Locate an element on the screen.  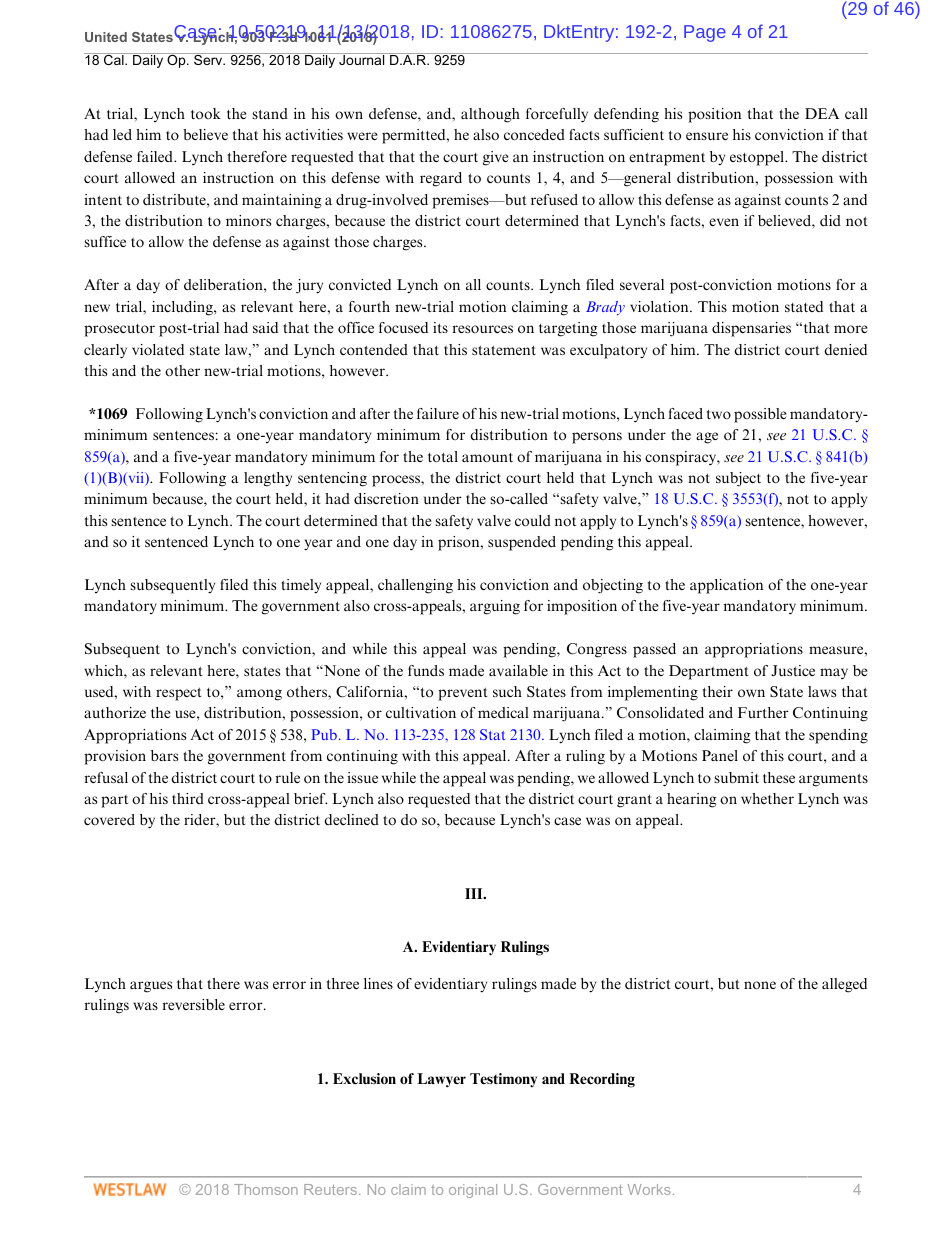
violated is located at coordinates (158, 349).
